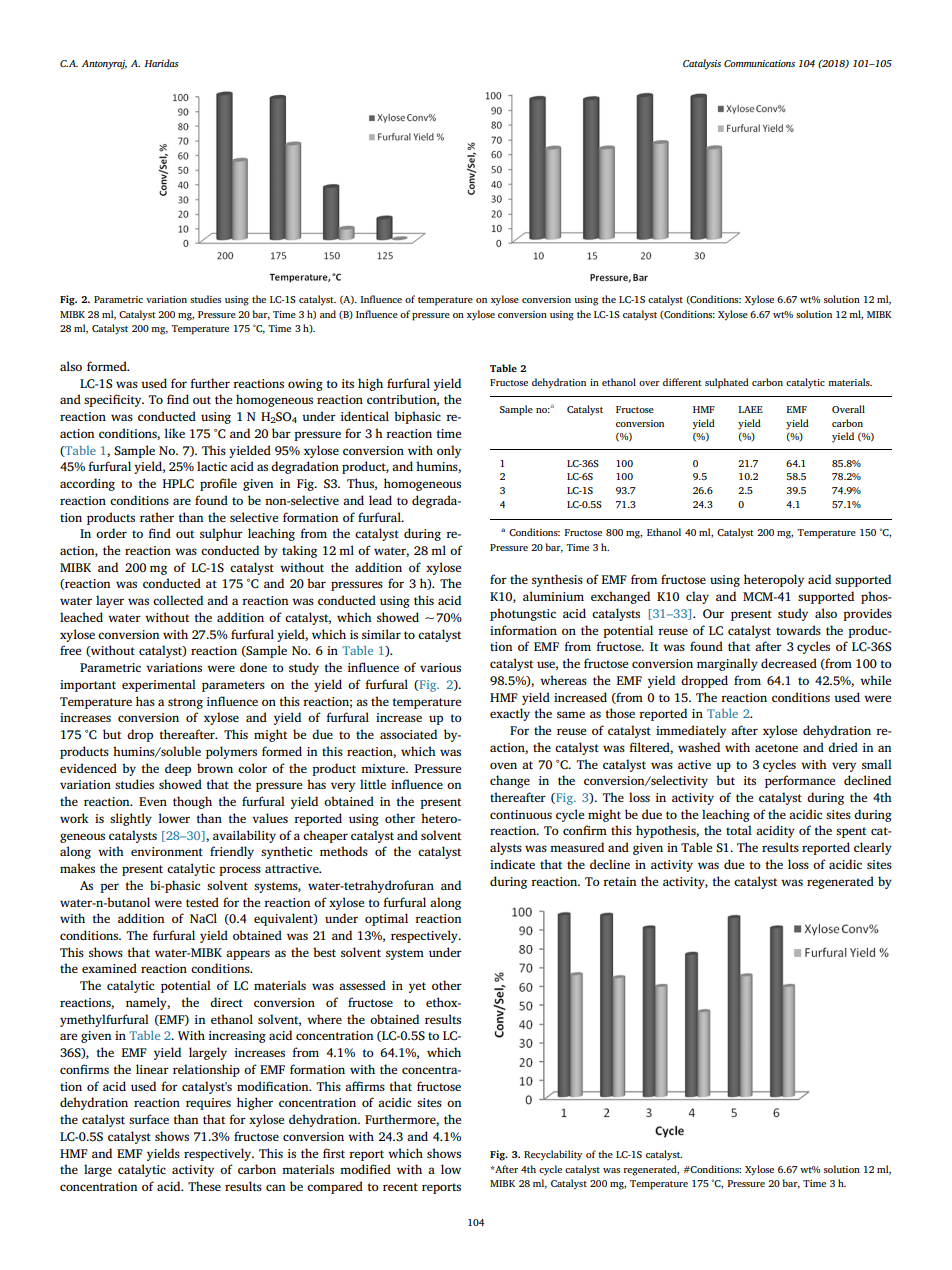 The width and height of the screenshot is (952, 1270). Describe the element at coordinates (440, 667) in the screenshot. I see `various` at that location.
